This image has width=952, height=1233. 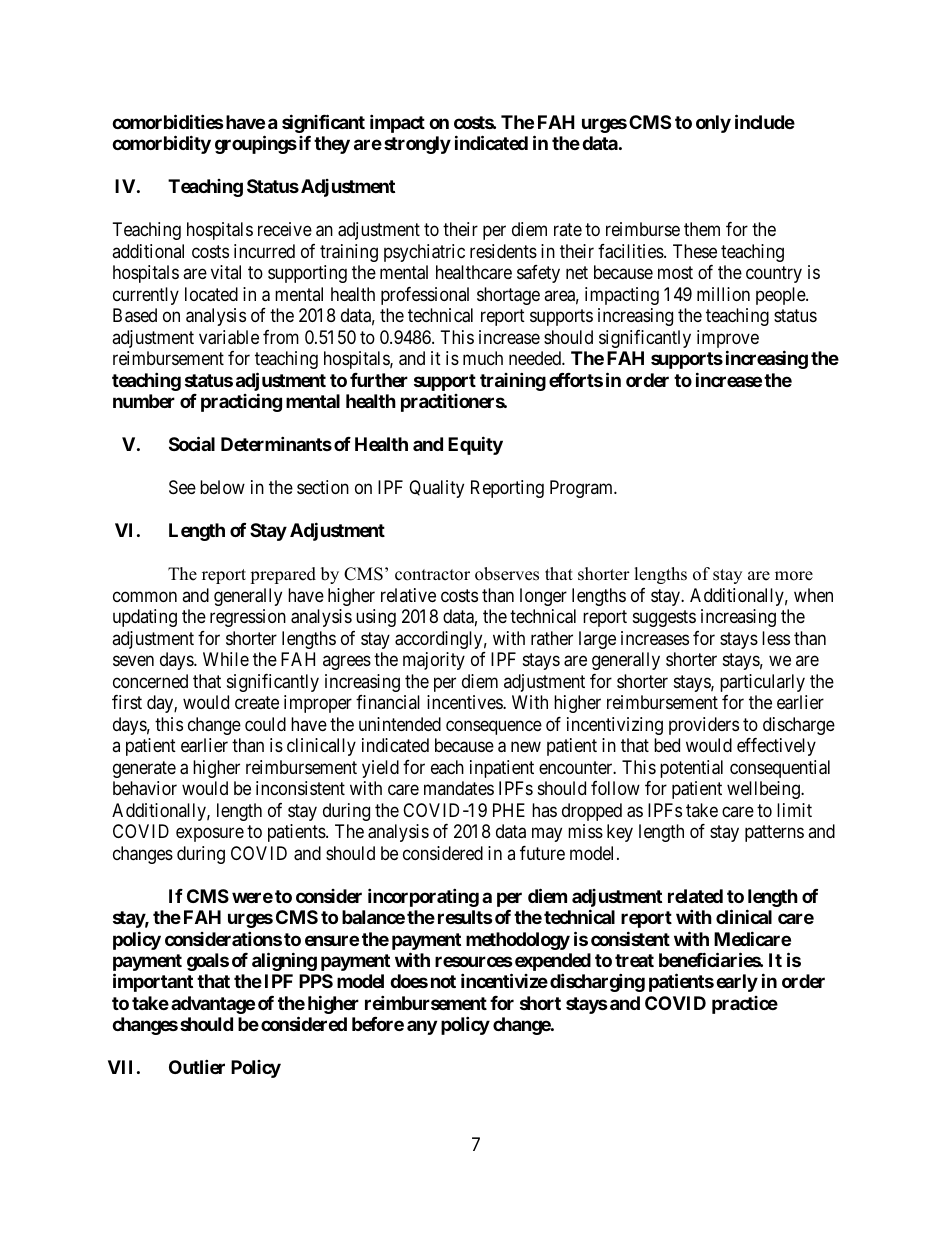 I want to click on practice, so click(x=745, y=1005).
